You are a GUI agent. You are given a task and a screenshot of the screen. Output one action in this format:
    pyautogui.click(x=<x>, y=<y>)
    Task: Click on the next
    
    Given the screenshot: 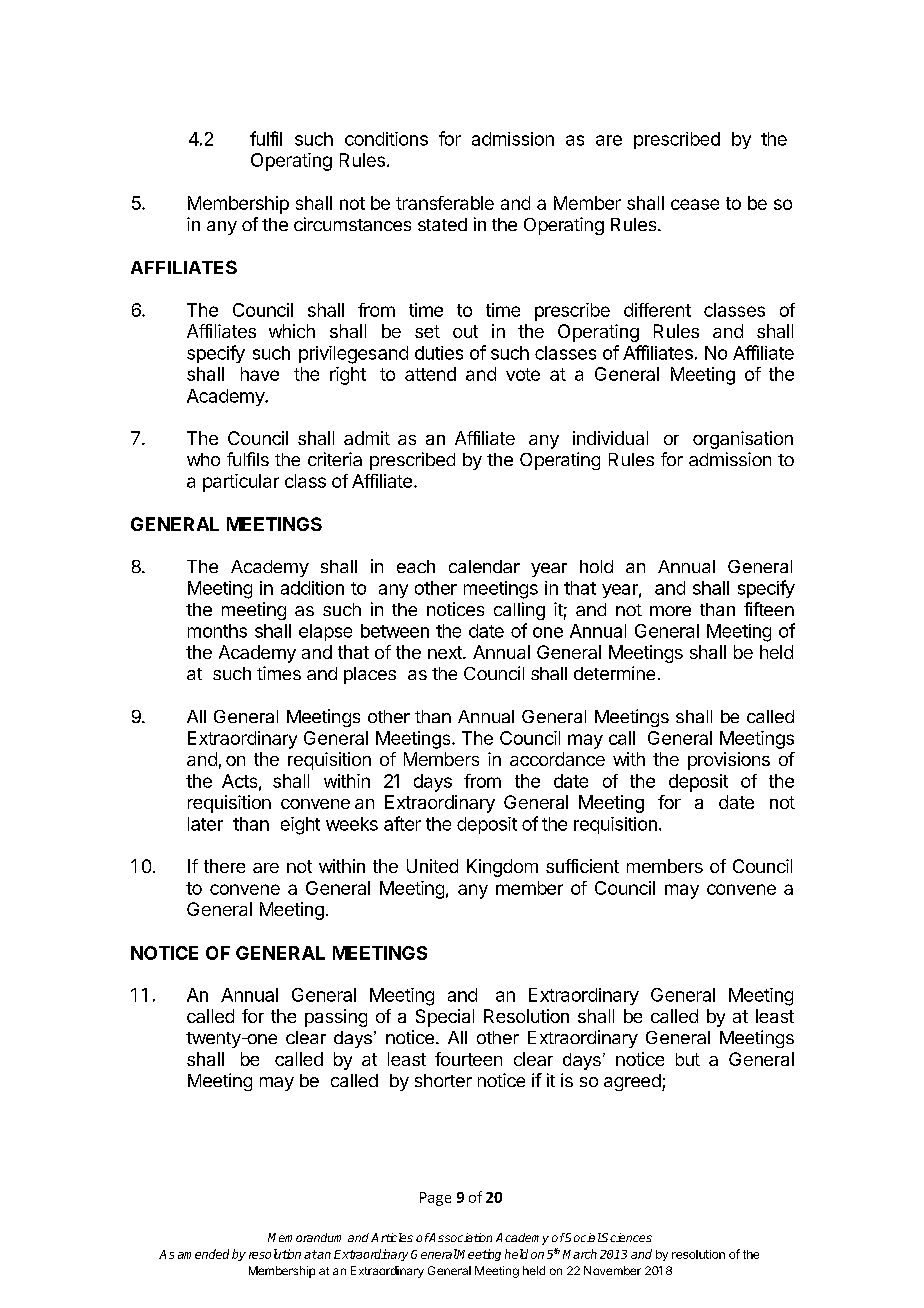 What is the action you would take?
    pyautogui.click(x=446, y=652)
